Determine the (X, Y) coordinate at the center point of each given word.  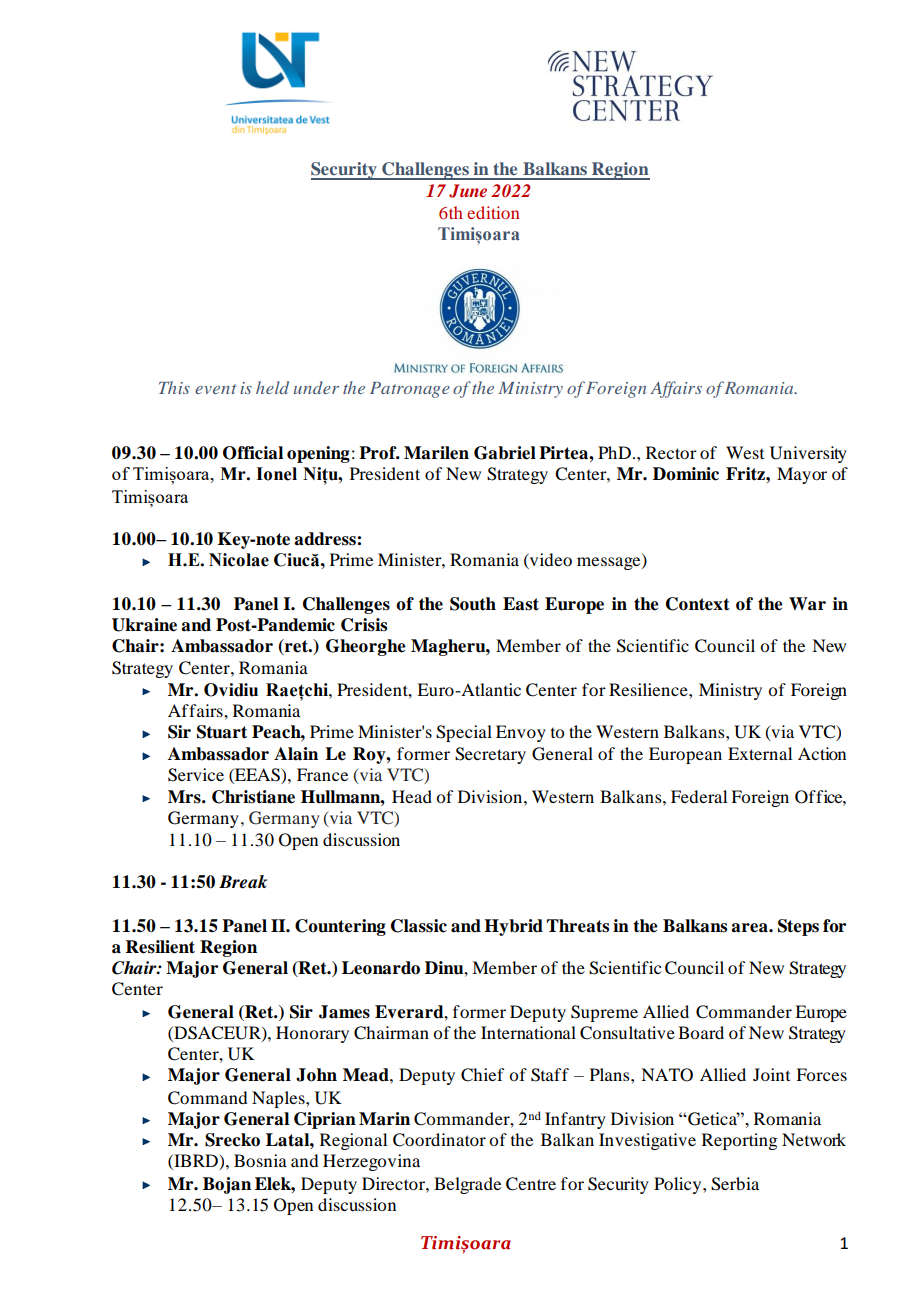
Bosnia (260, 1160)
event (216, 389)
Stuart (222, 732)
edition (493, 212)
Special (464, 733)
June (468, 191)
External (760, 753)
